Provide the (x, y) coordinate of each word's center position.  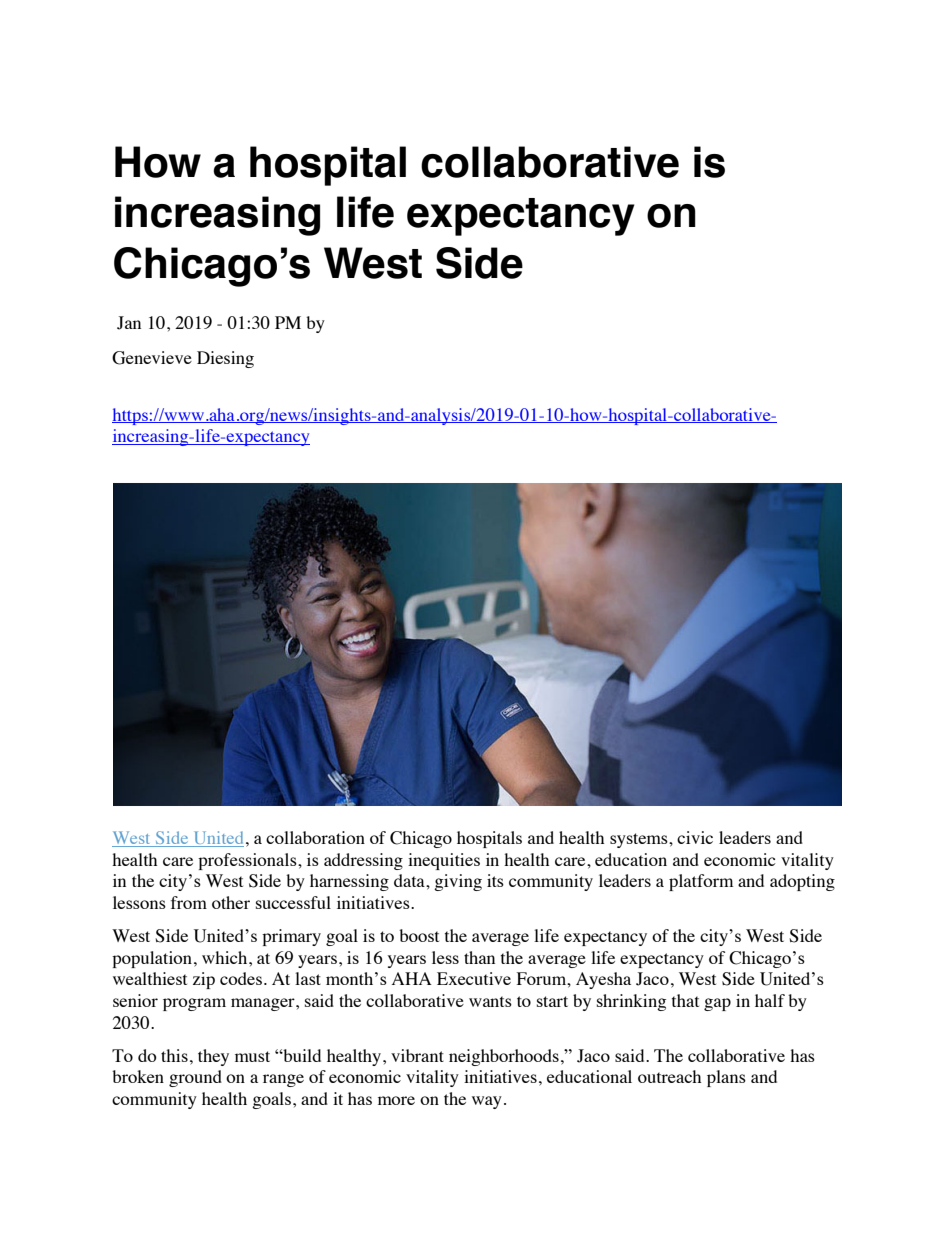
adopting (802, 882)
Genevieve (152, 358)
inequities (444, 861)
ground (195, 1078)
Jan (129, 323)
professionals (248, 861)
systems (640, 840)
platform (701, 882)
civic (695, 837)
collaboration (315, 837)
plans (726, 1078)
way (487, 1102)
